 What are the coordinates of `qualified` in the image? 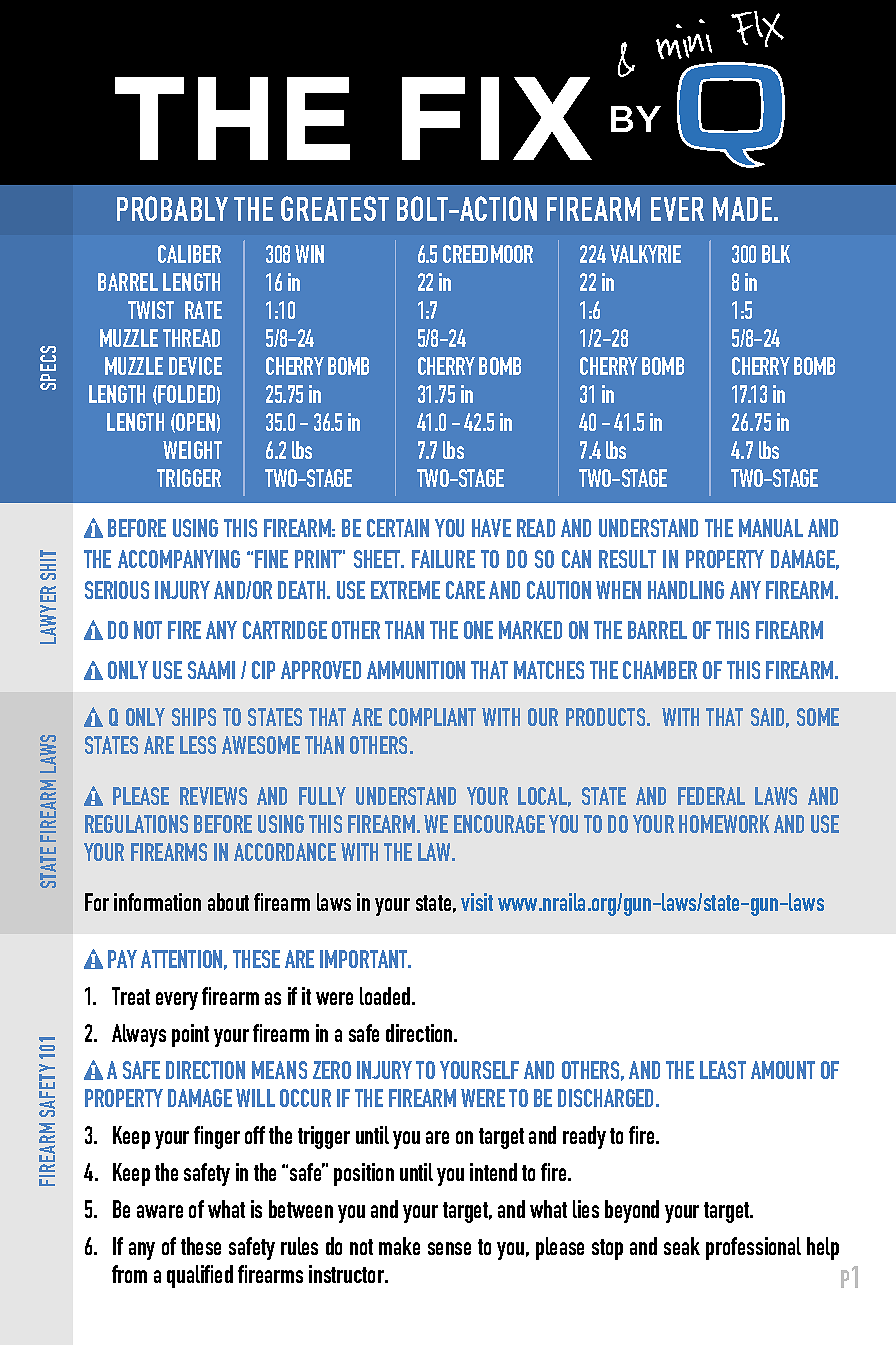 It's located at (200, 1276).
